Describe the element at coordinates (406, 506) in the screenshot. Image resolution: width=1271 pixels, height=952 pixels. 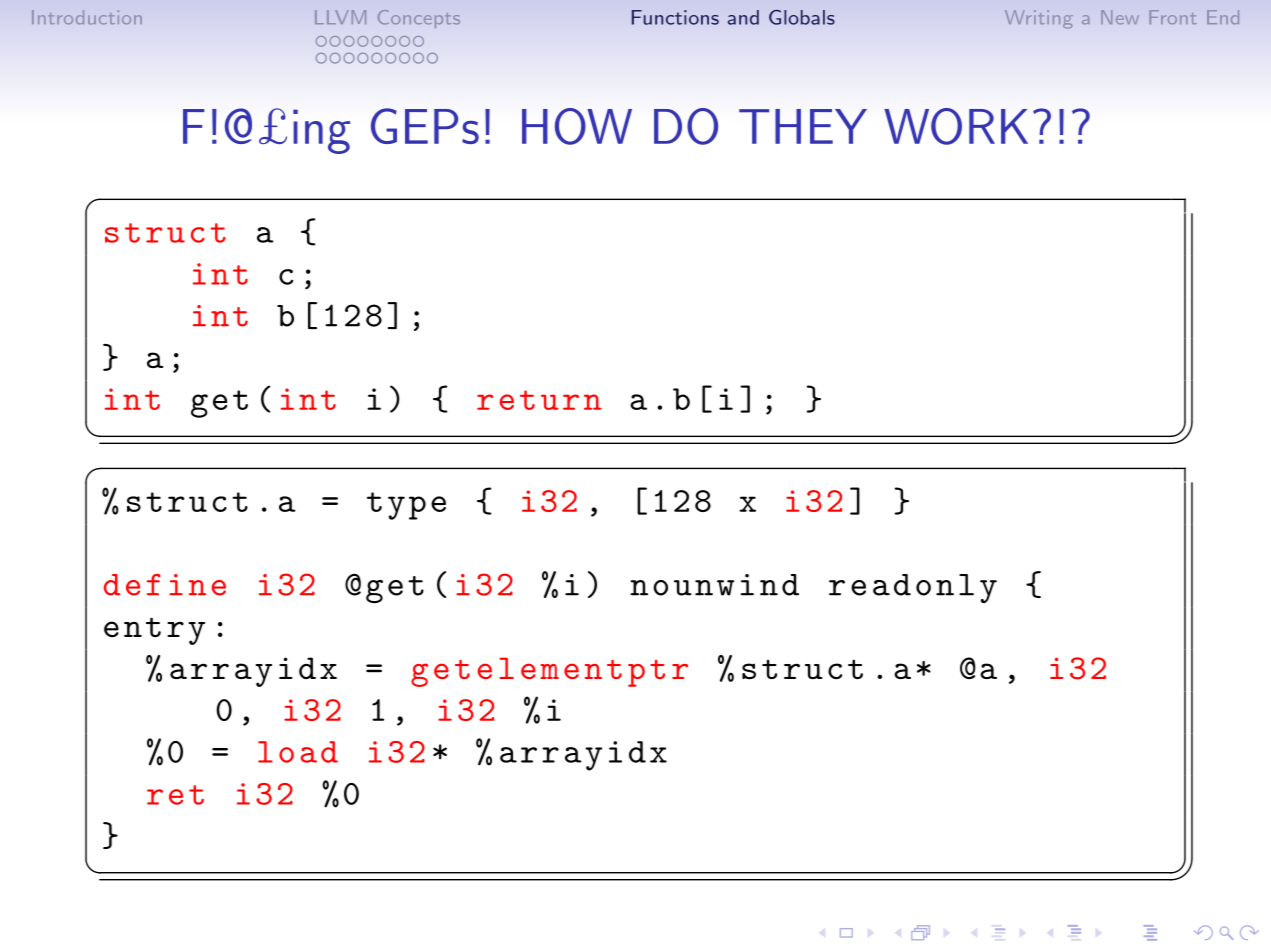
I see `type` at that location.
